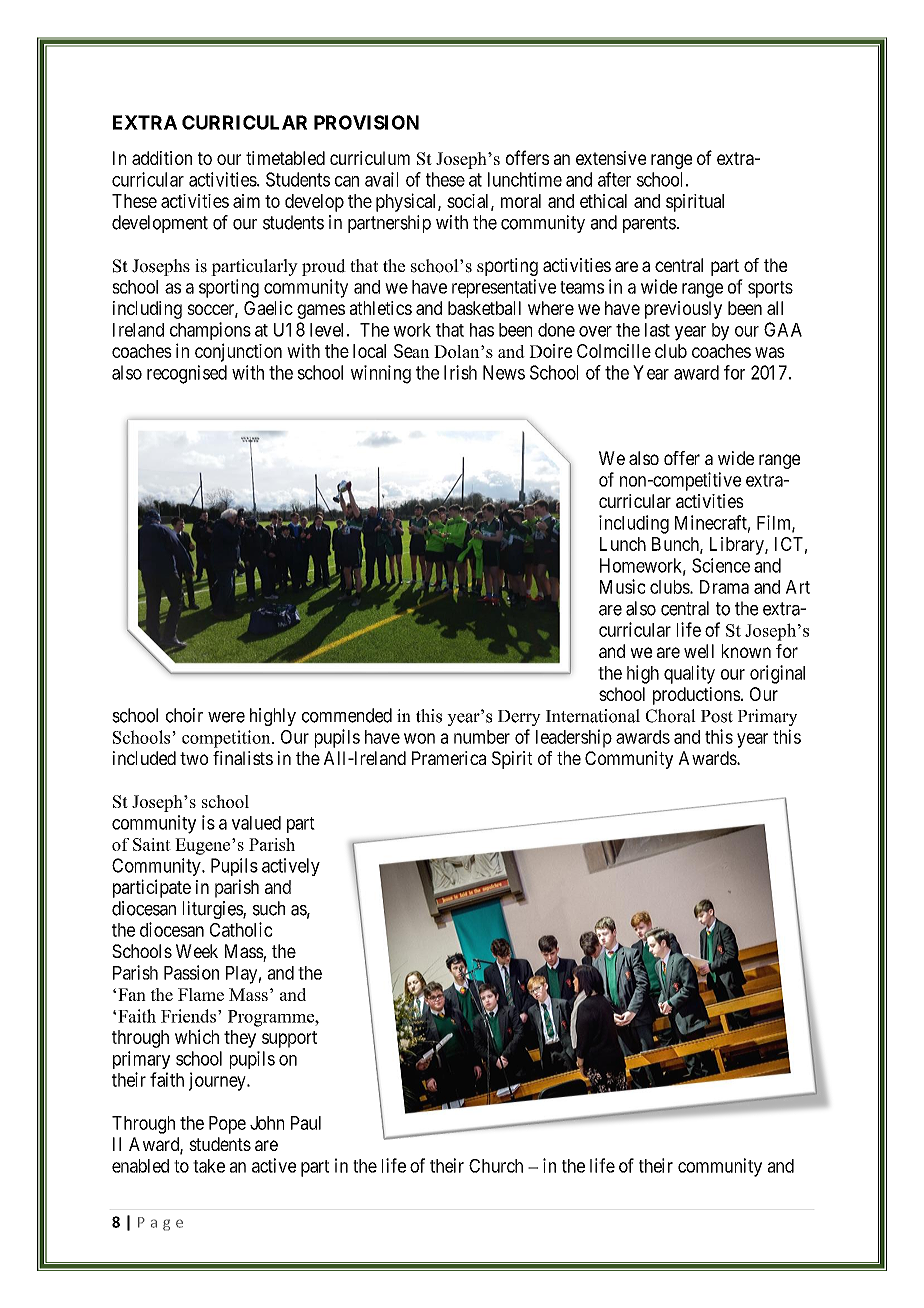 The height and width of the screenshot is (1308, 924). I want to click on Pope, so click(227, 1125).
